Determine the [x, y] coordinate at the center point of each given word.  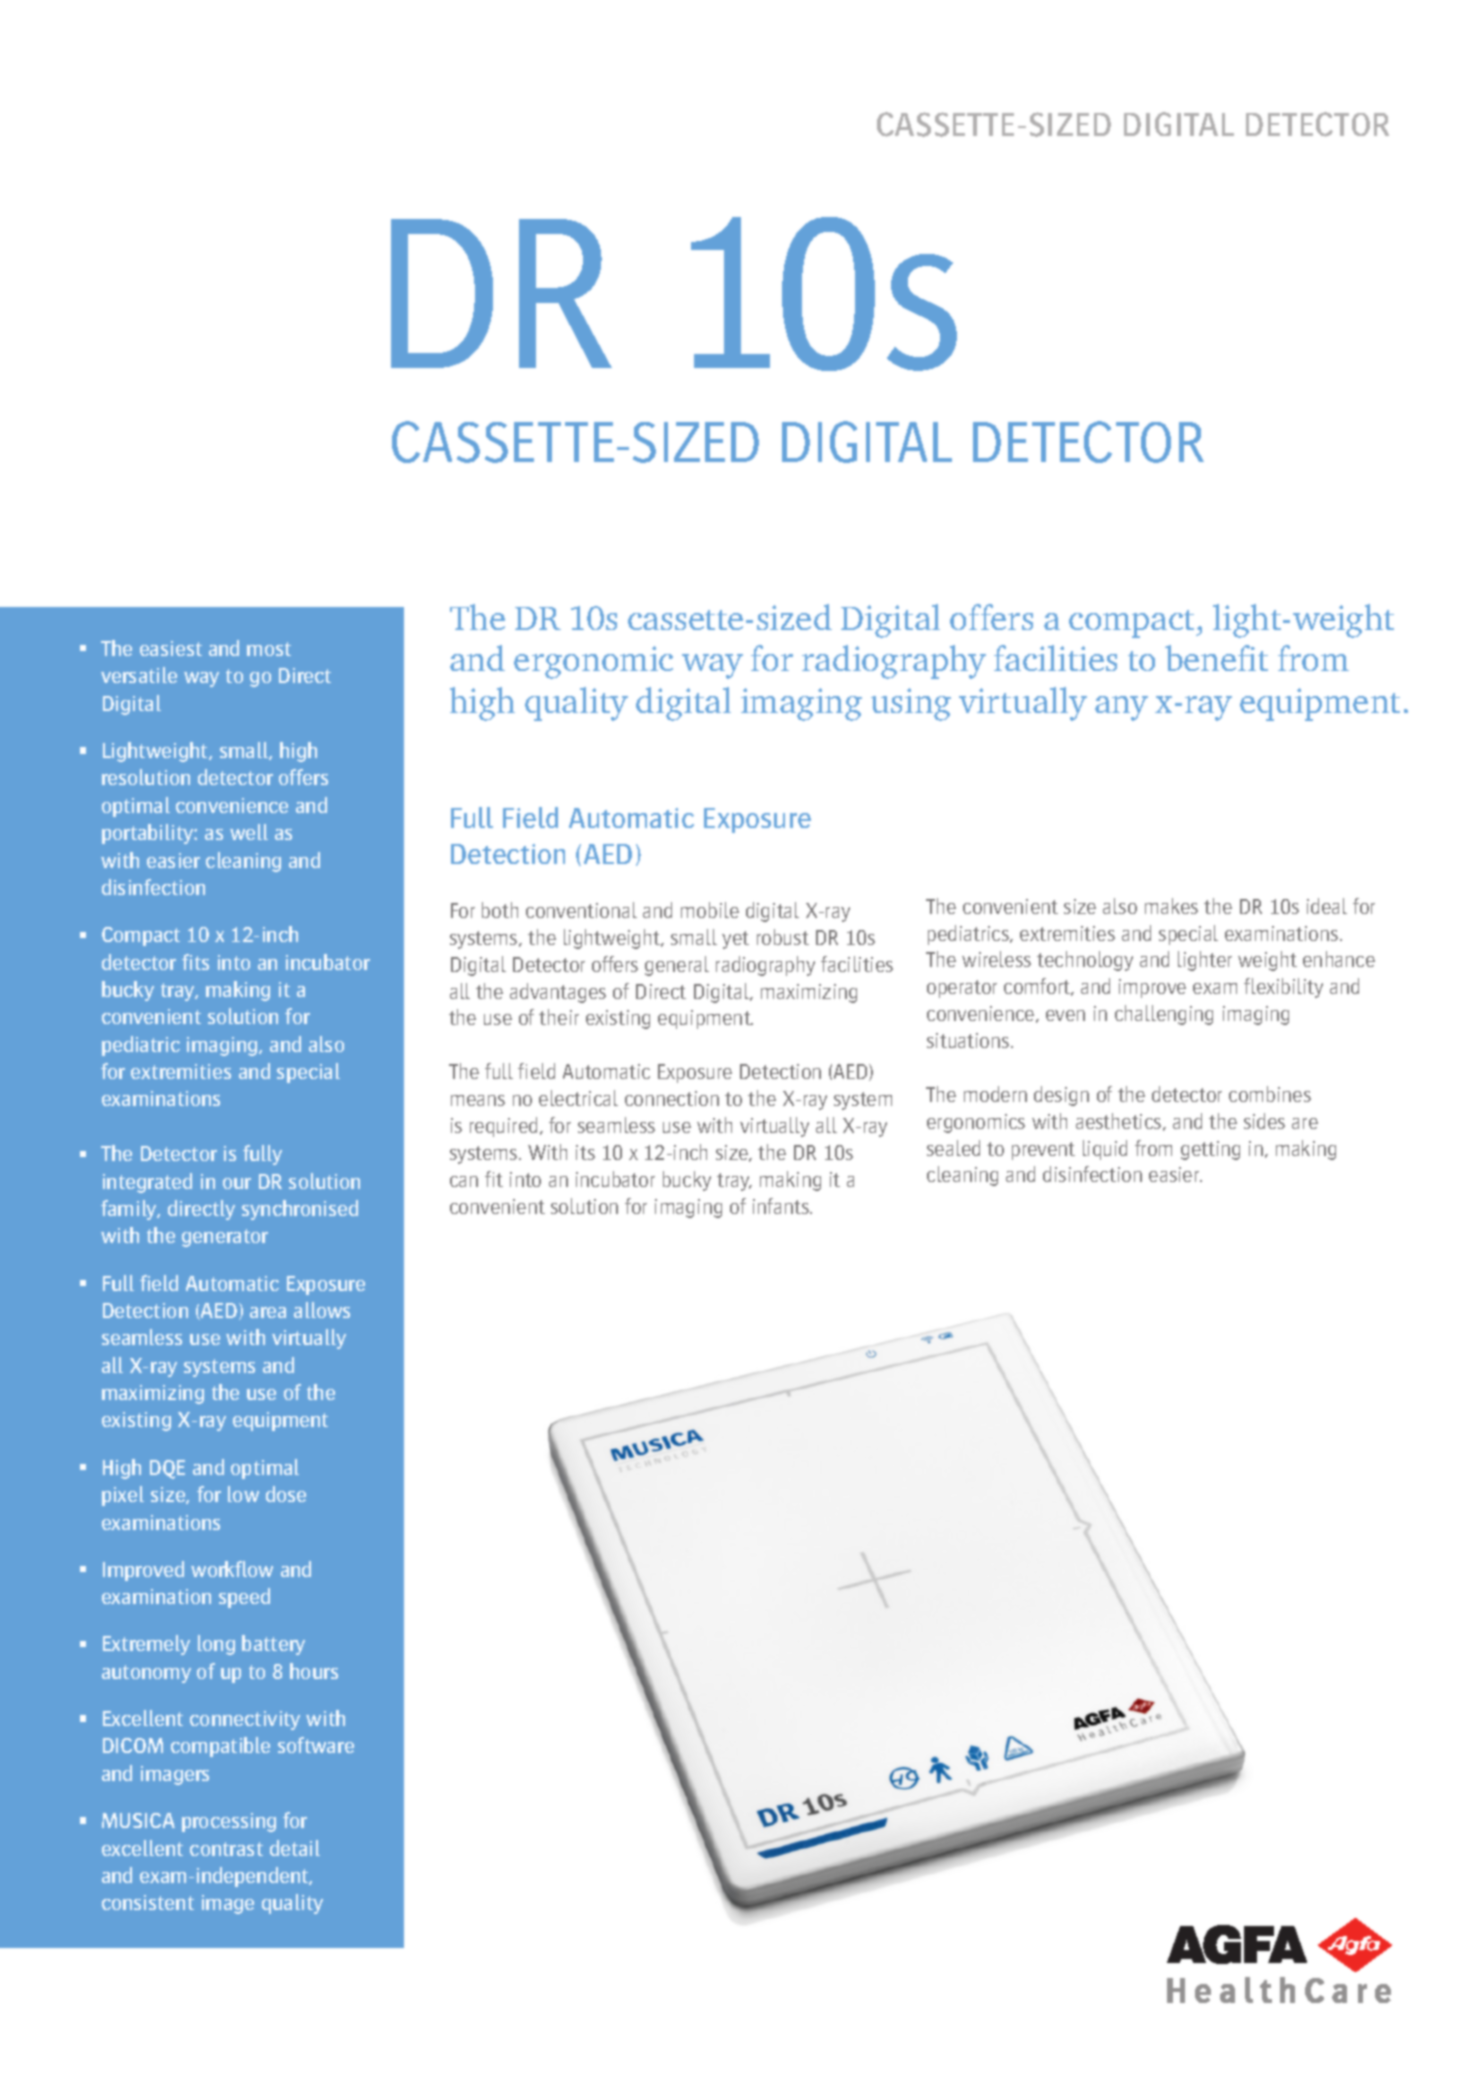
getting [1210, 1150]
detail [295, 1848]
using [911, 704]
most [269, 649]
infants [782, 1206]
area [268, 1312]
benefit [1216, 658]
